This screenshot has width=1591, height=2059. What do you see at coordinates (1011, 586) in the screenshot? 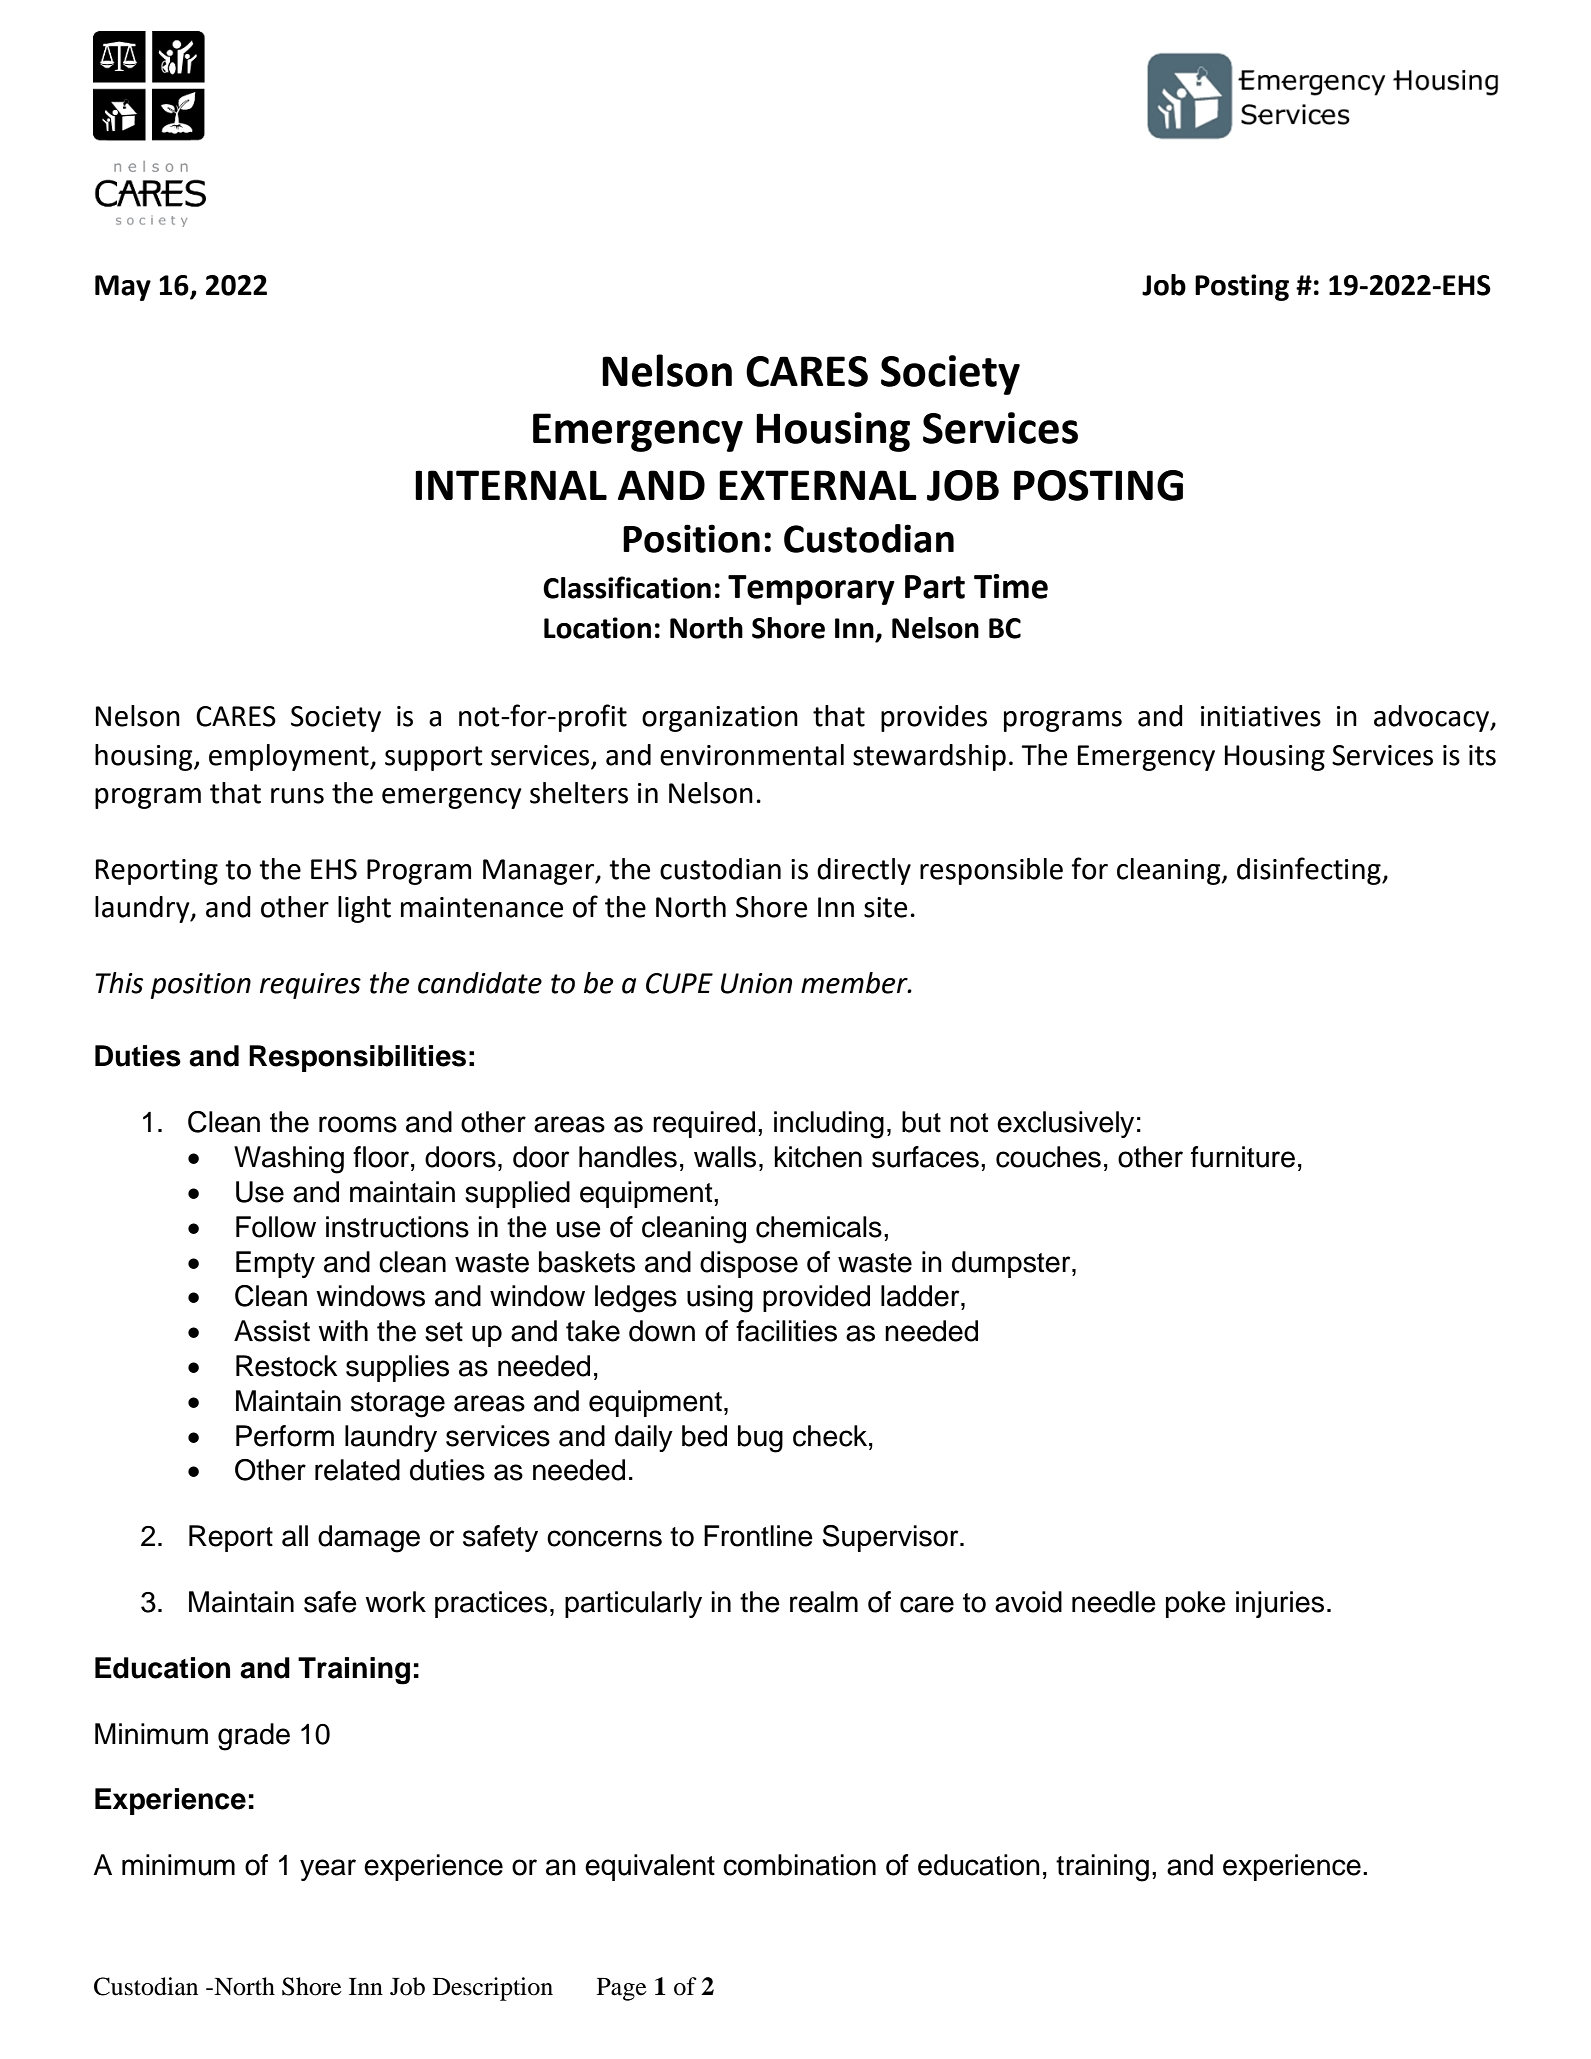
I see `Time` at bounding box center [1011, 586].
